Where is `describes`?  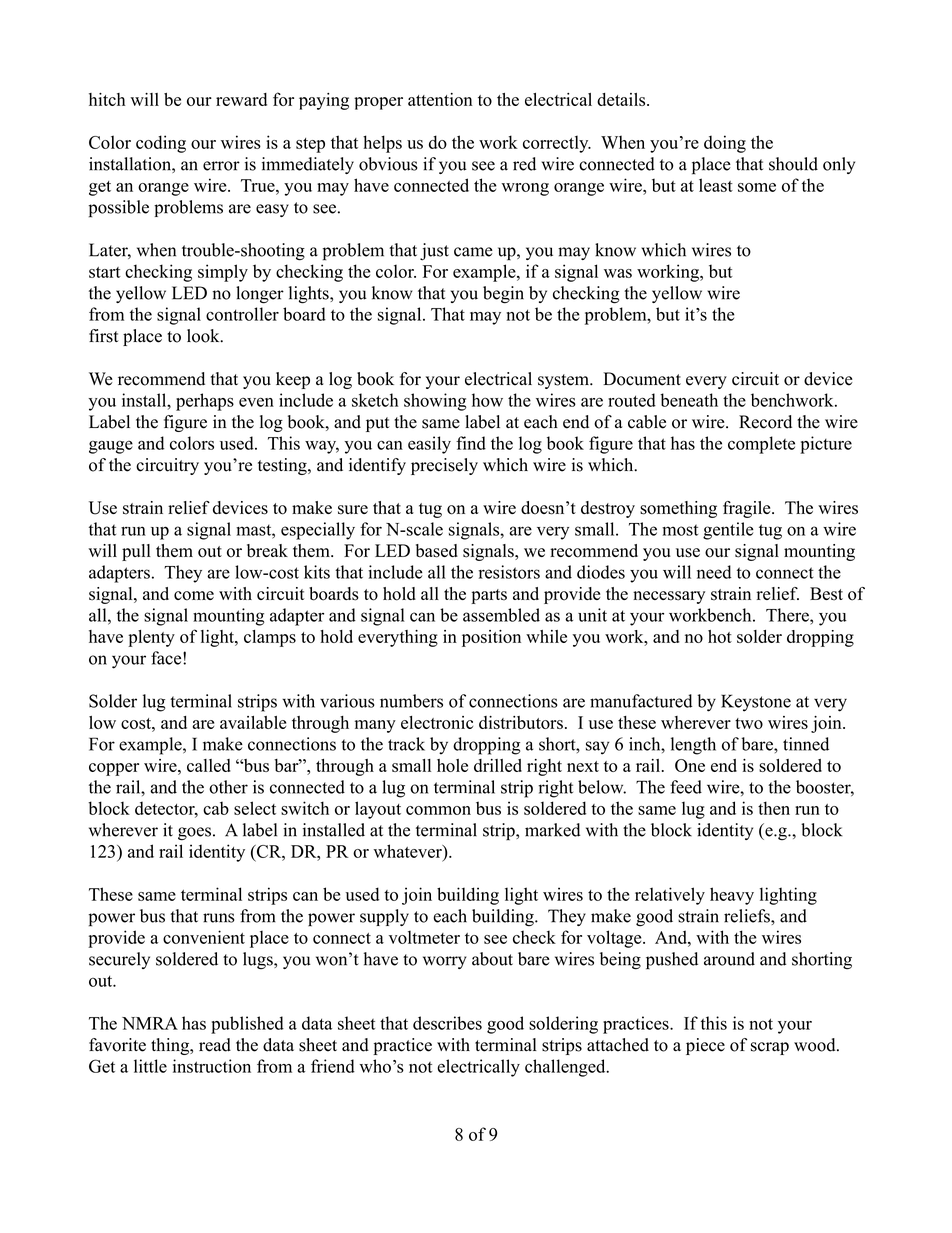 describes is located at coordinates (447, 1023).
